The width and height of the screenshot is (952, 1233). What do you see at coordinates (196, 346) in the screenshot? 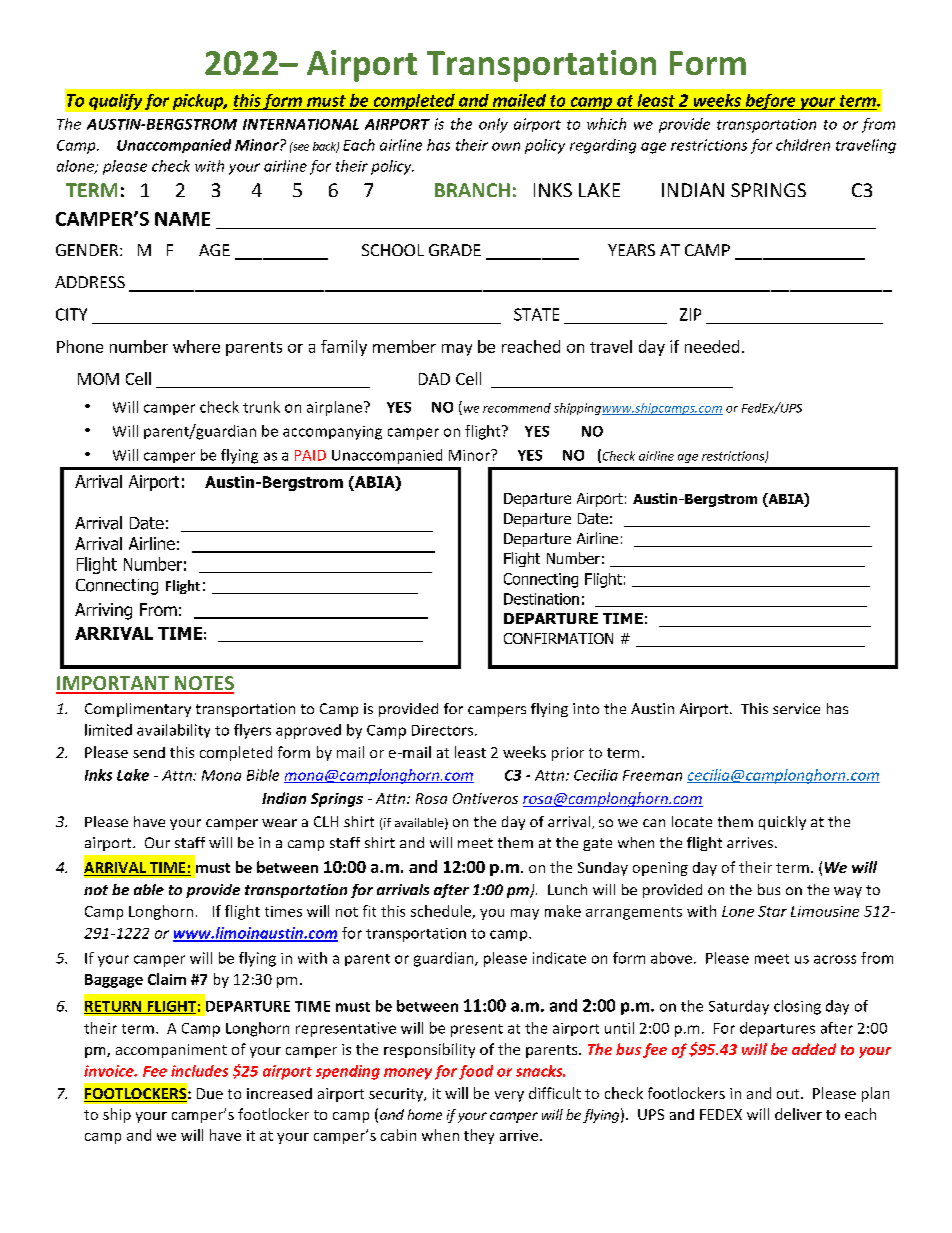
I see `where` at bounding box center [196, 346].
